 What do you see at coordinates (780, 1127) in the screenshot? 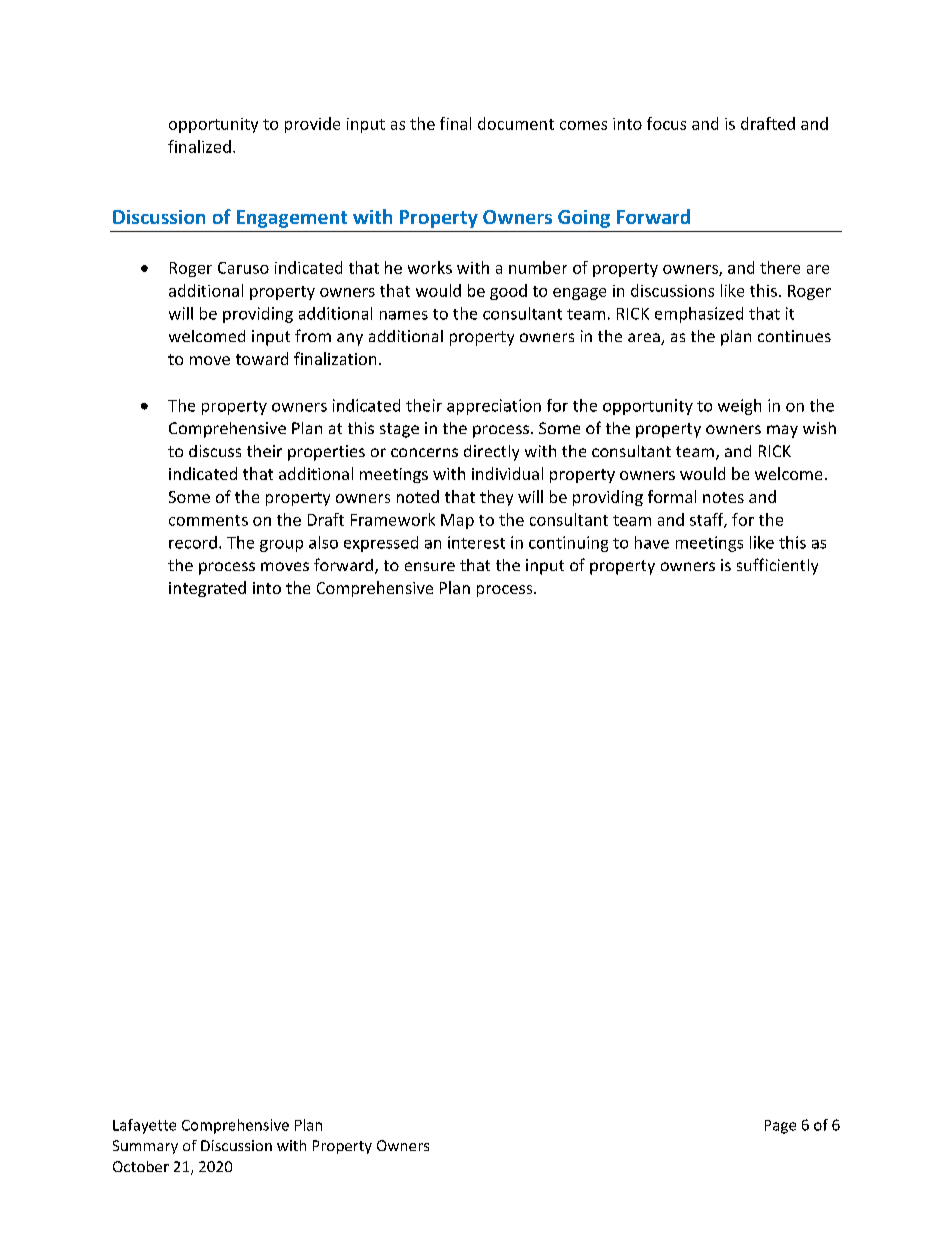
I see `Page` at bounding box center [780, 1127].
